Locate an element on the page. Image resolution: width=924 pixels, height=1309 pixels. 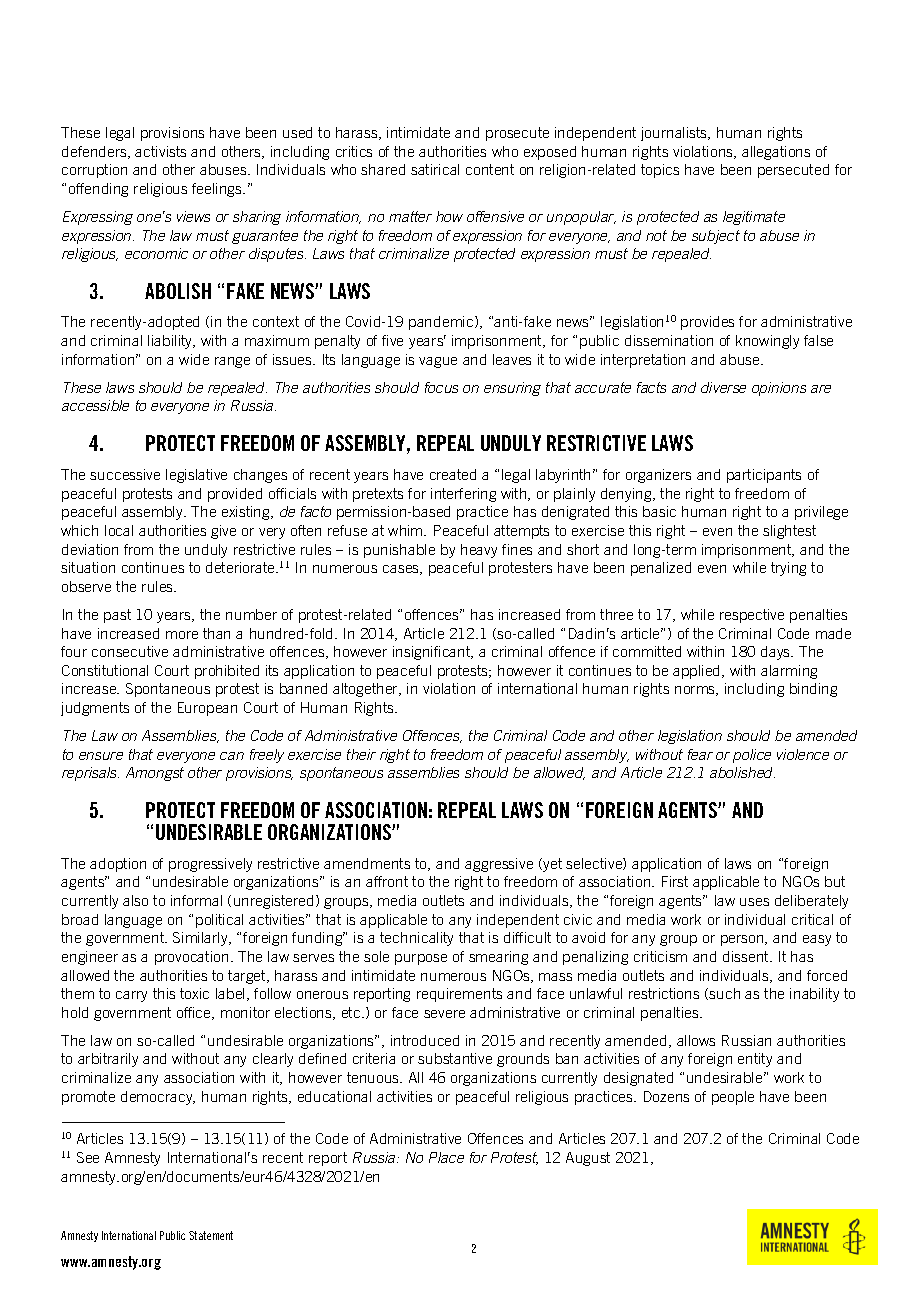
local is located at coordinates (119, 530).
